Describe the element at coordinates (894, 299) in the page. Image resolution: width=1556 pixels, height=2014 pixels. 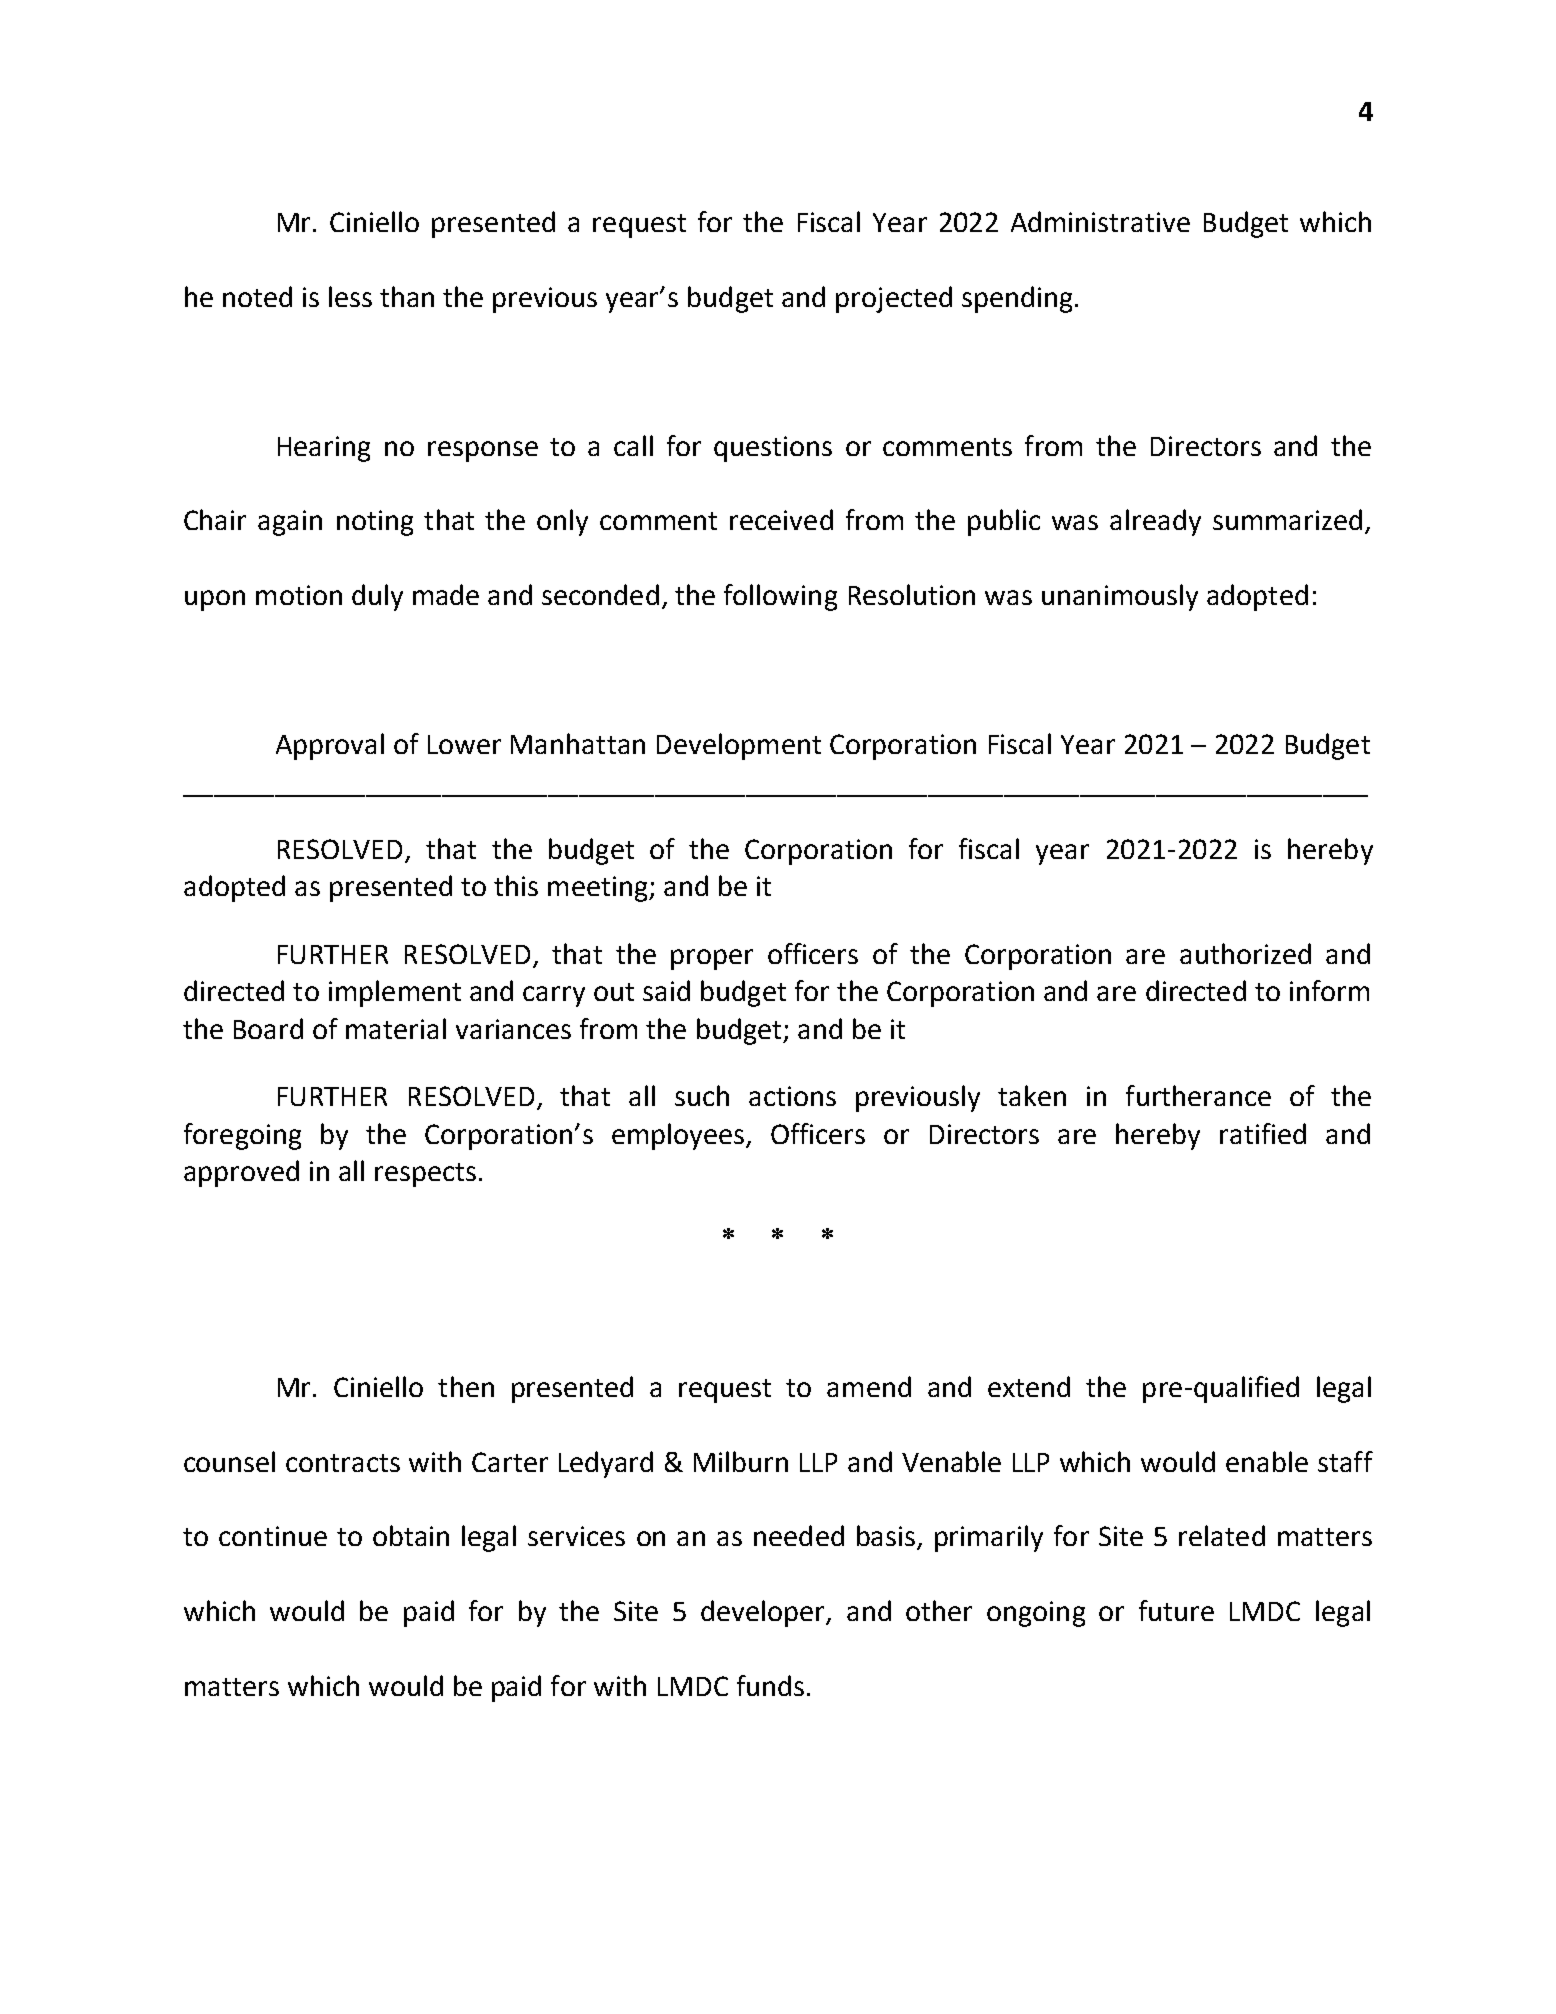
I see `projected` at that location.
